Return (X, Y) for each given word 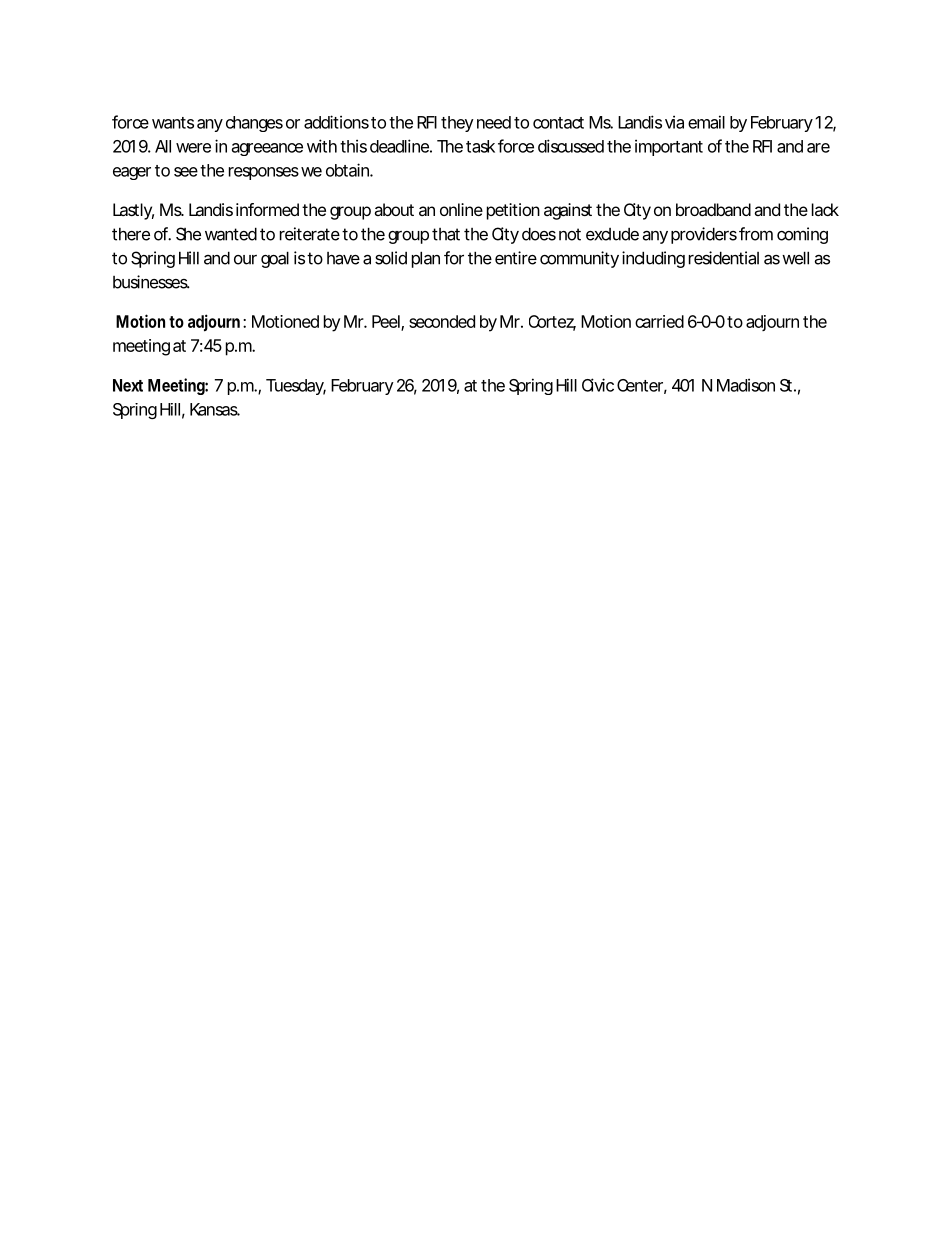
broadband (713, 209)
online (461, 209)
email (706, 122)
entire (516, 258)
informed (267, 209)
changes (254, 124)
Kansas (215, 409)
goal (275, 259)
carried (659, 321)
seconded (442, 321)
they (457, 124)
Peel (387, 322)
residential (724, 258)
